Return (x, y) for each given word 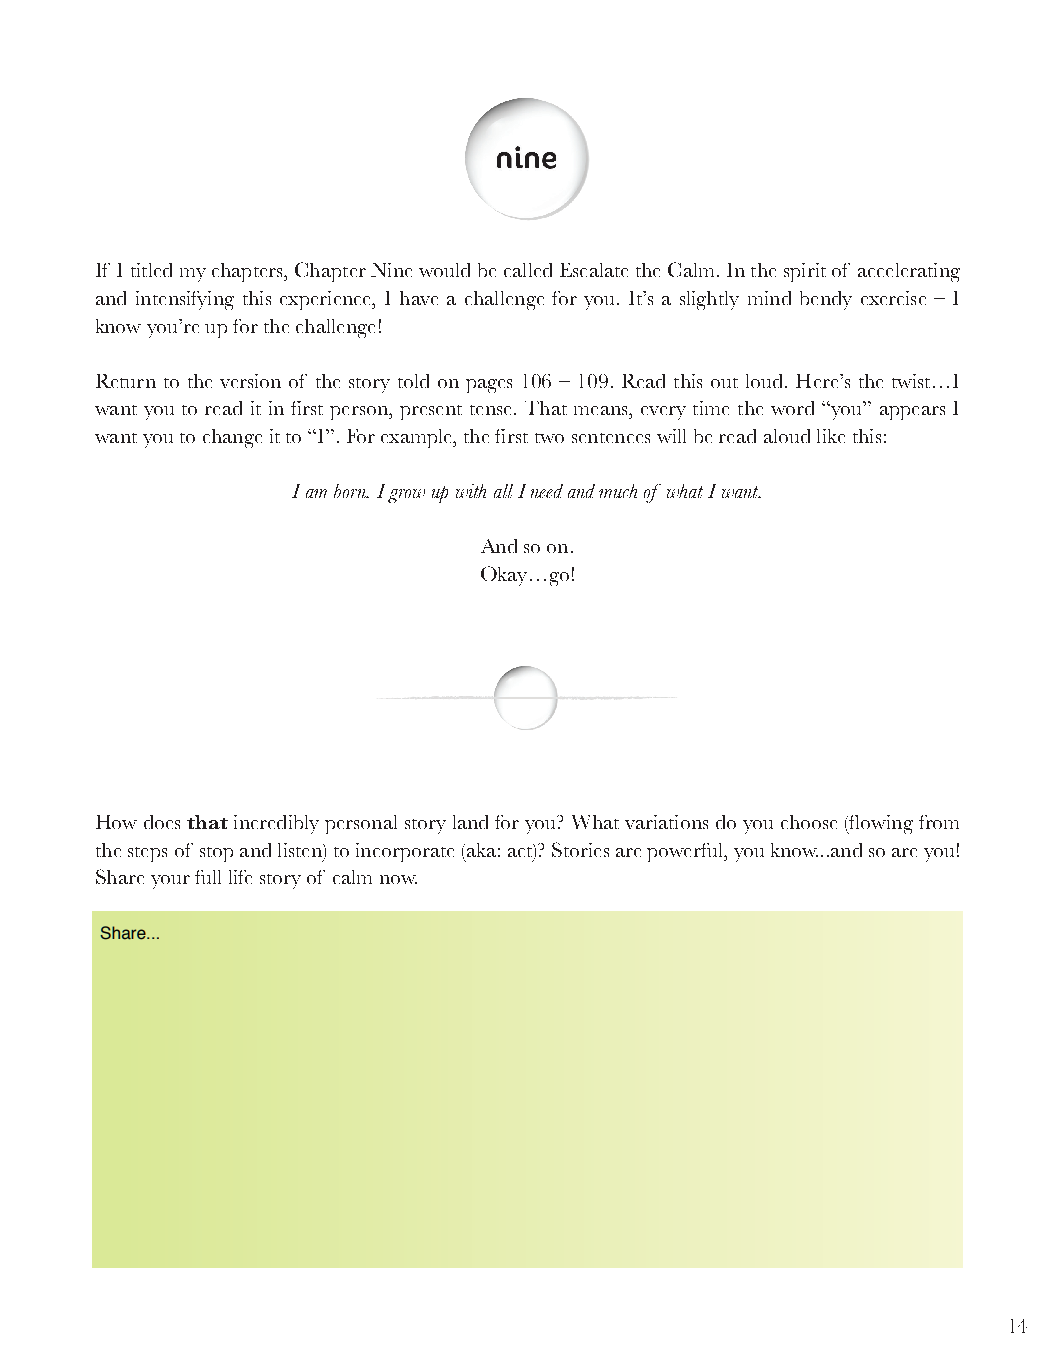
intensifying (185, 300)
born (351, 491)
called (528, 270)
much (618, 491)
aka (480, 850)
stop (216, 854)
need (547, 491)
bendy (826, 300)
